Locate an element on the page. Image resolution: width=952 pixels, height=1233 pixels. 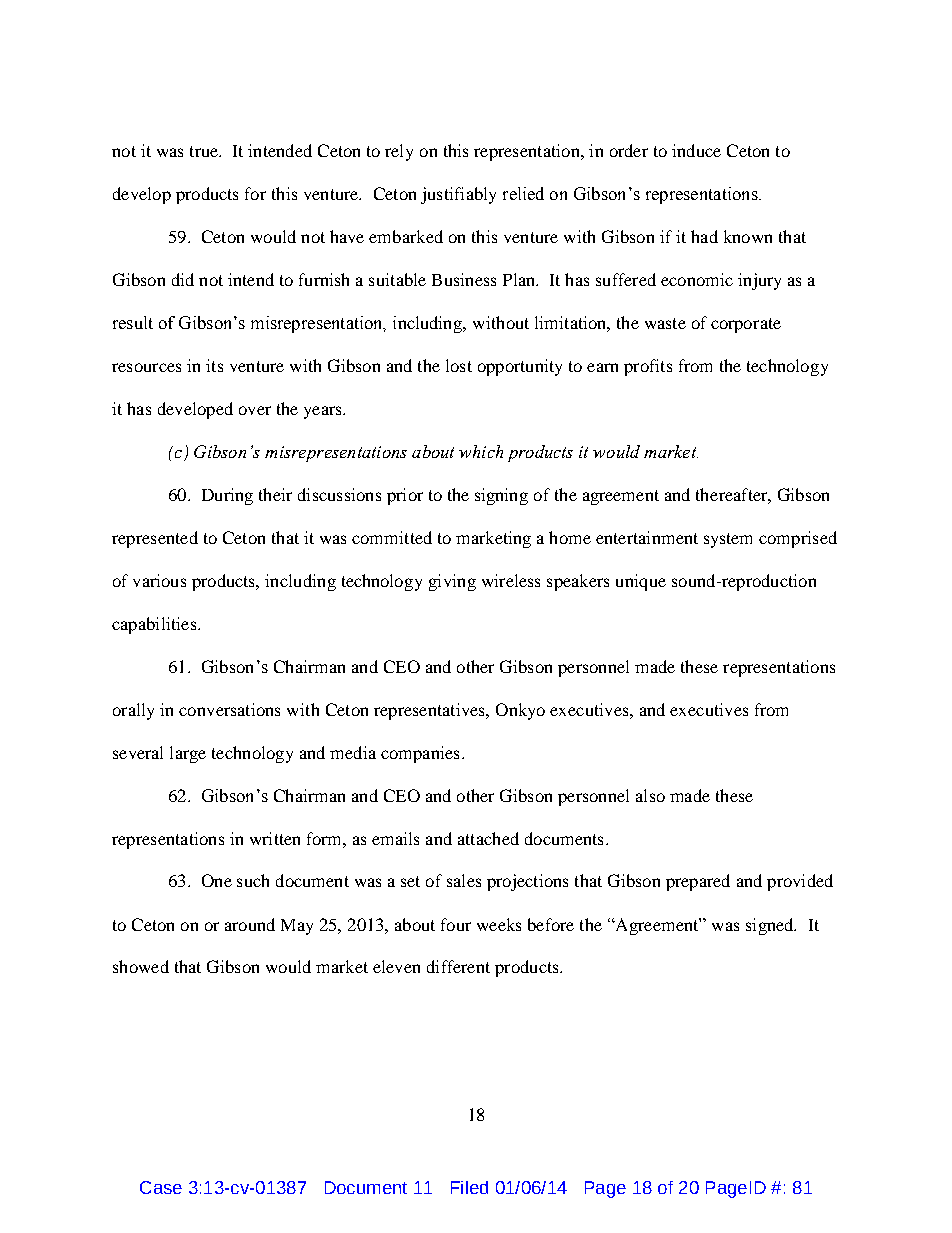
four is located at coordinates (456, 924).
